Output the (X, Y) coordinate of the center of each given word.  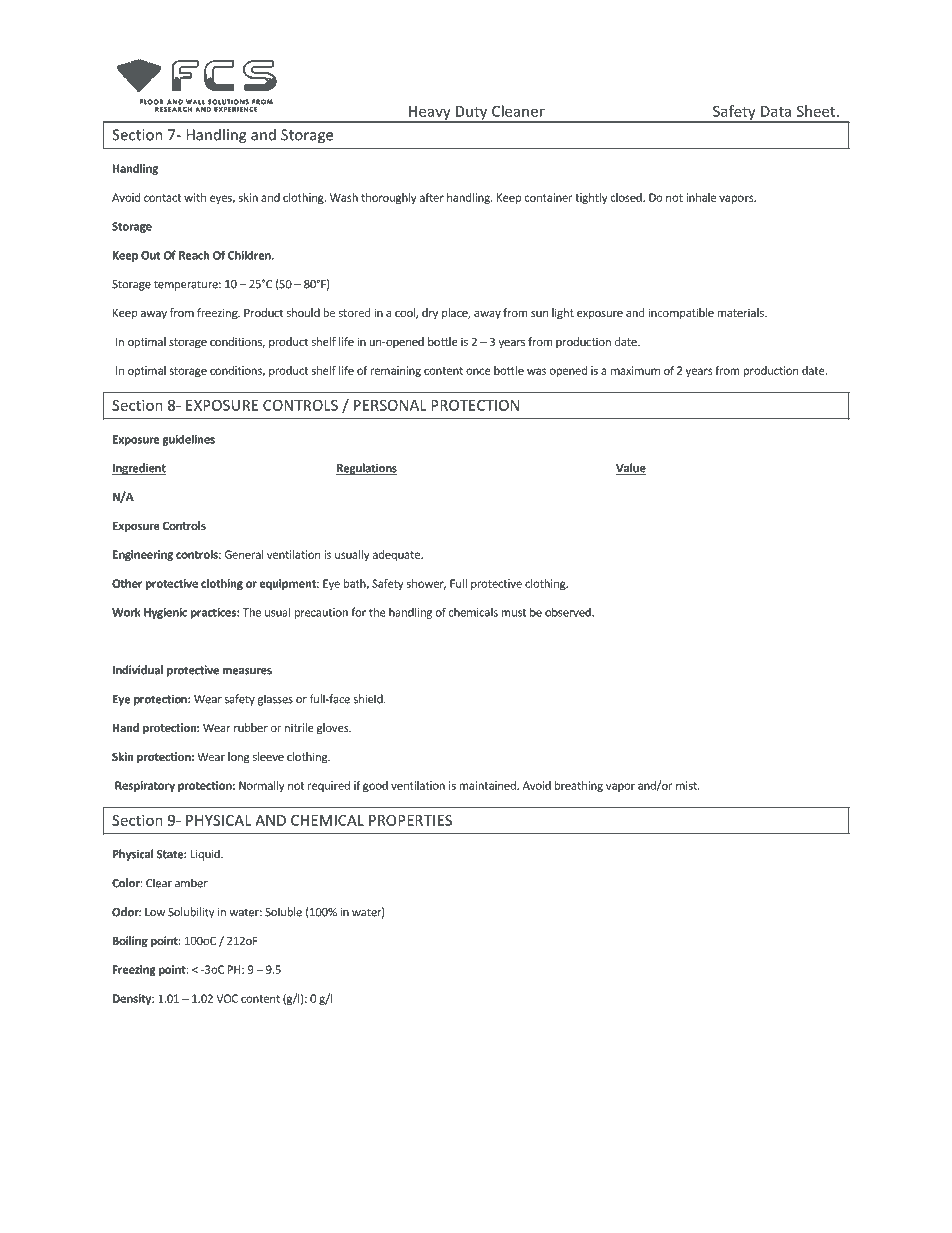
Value (631, 469)
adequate (397, 555)
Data (776, 111)
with (195, 197)
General (244, 554)
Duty (472, 114)
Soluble (283, 912)
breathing (579, 786)
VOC (227, 998)
